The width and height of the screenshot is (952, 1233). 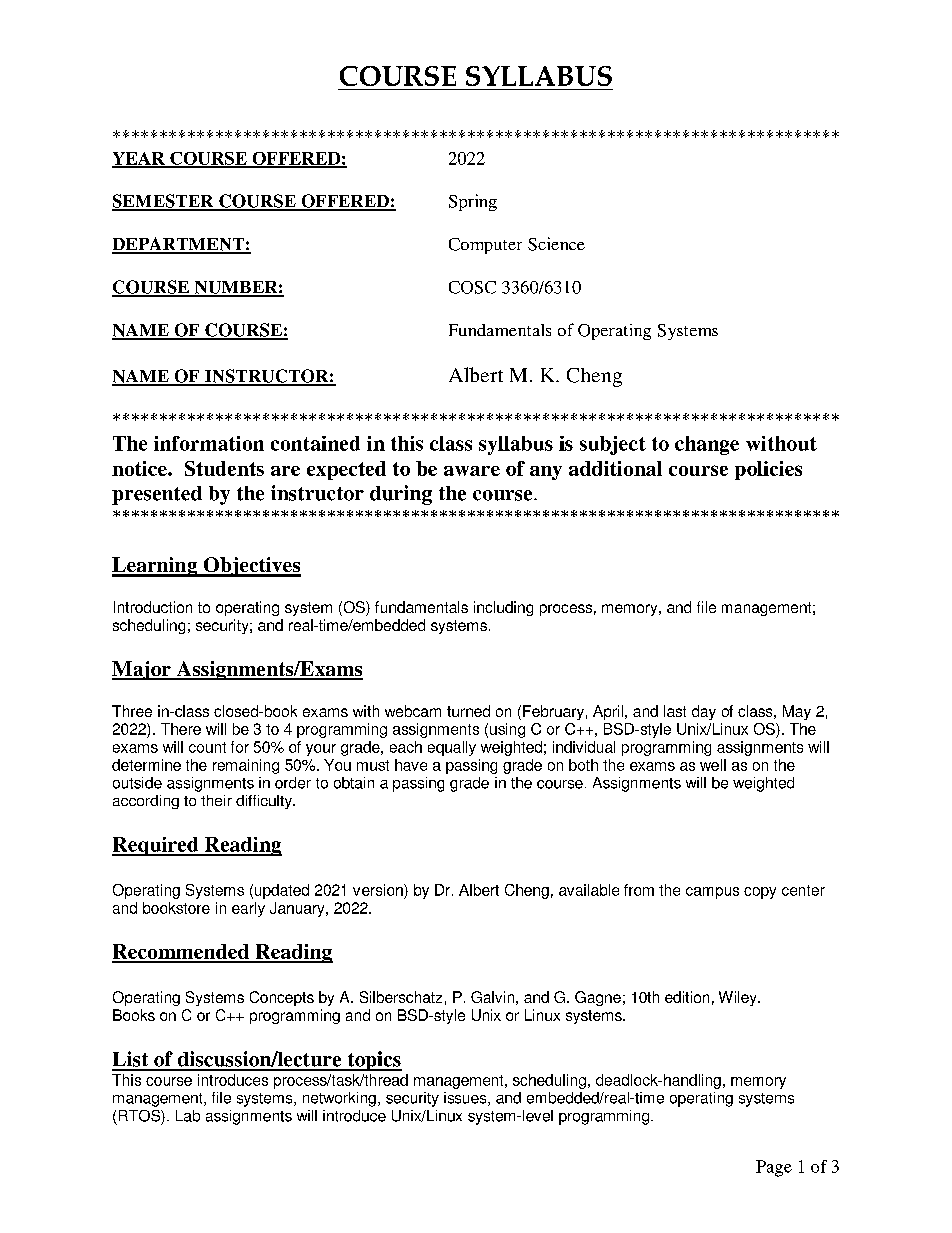 What do you see at coordinates (411, 765) in the screenshot?
I see `have` at bounding box center [411, 765].
